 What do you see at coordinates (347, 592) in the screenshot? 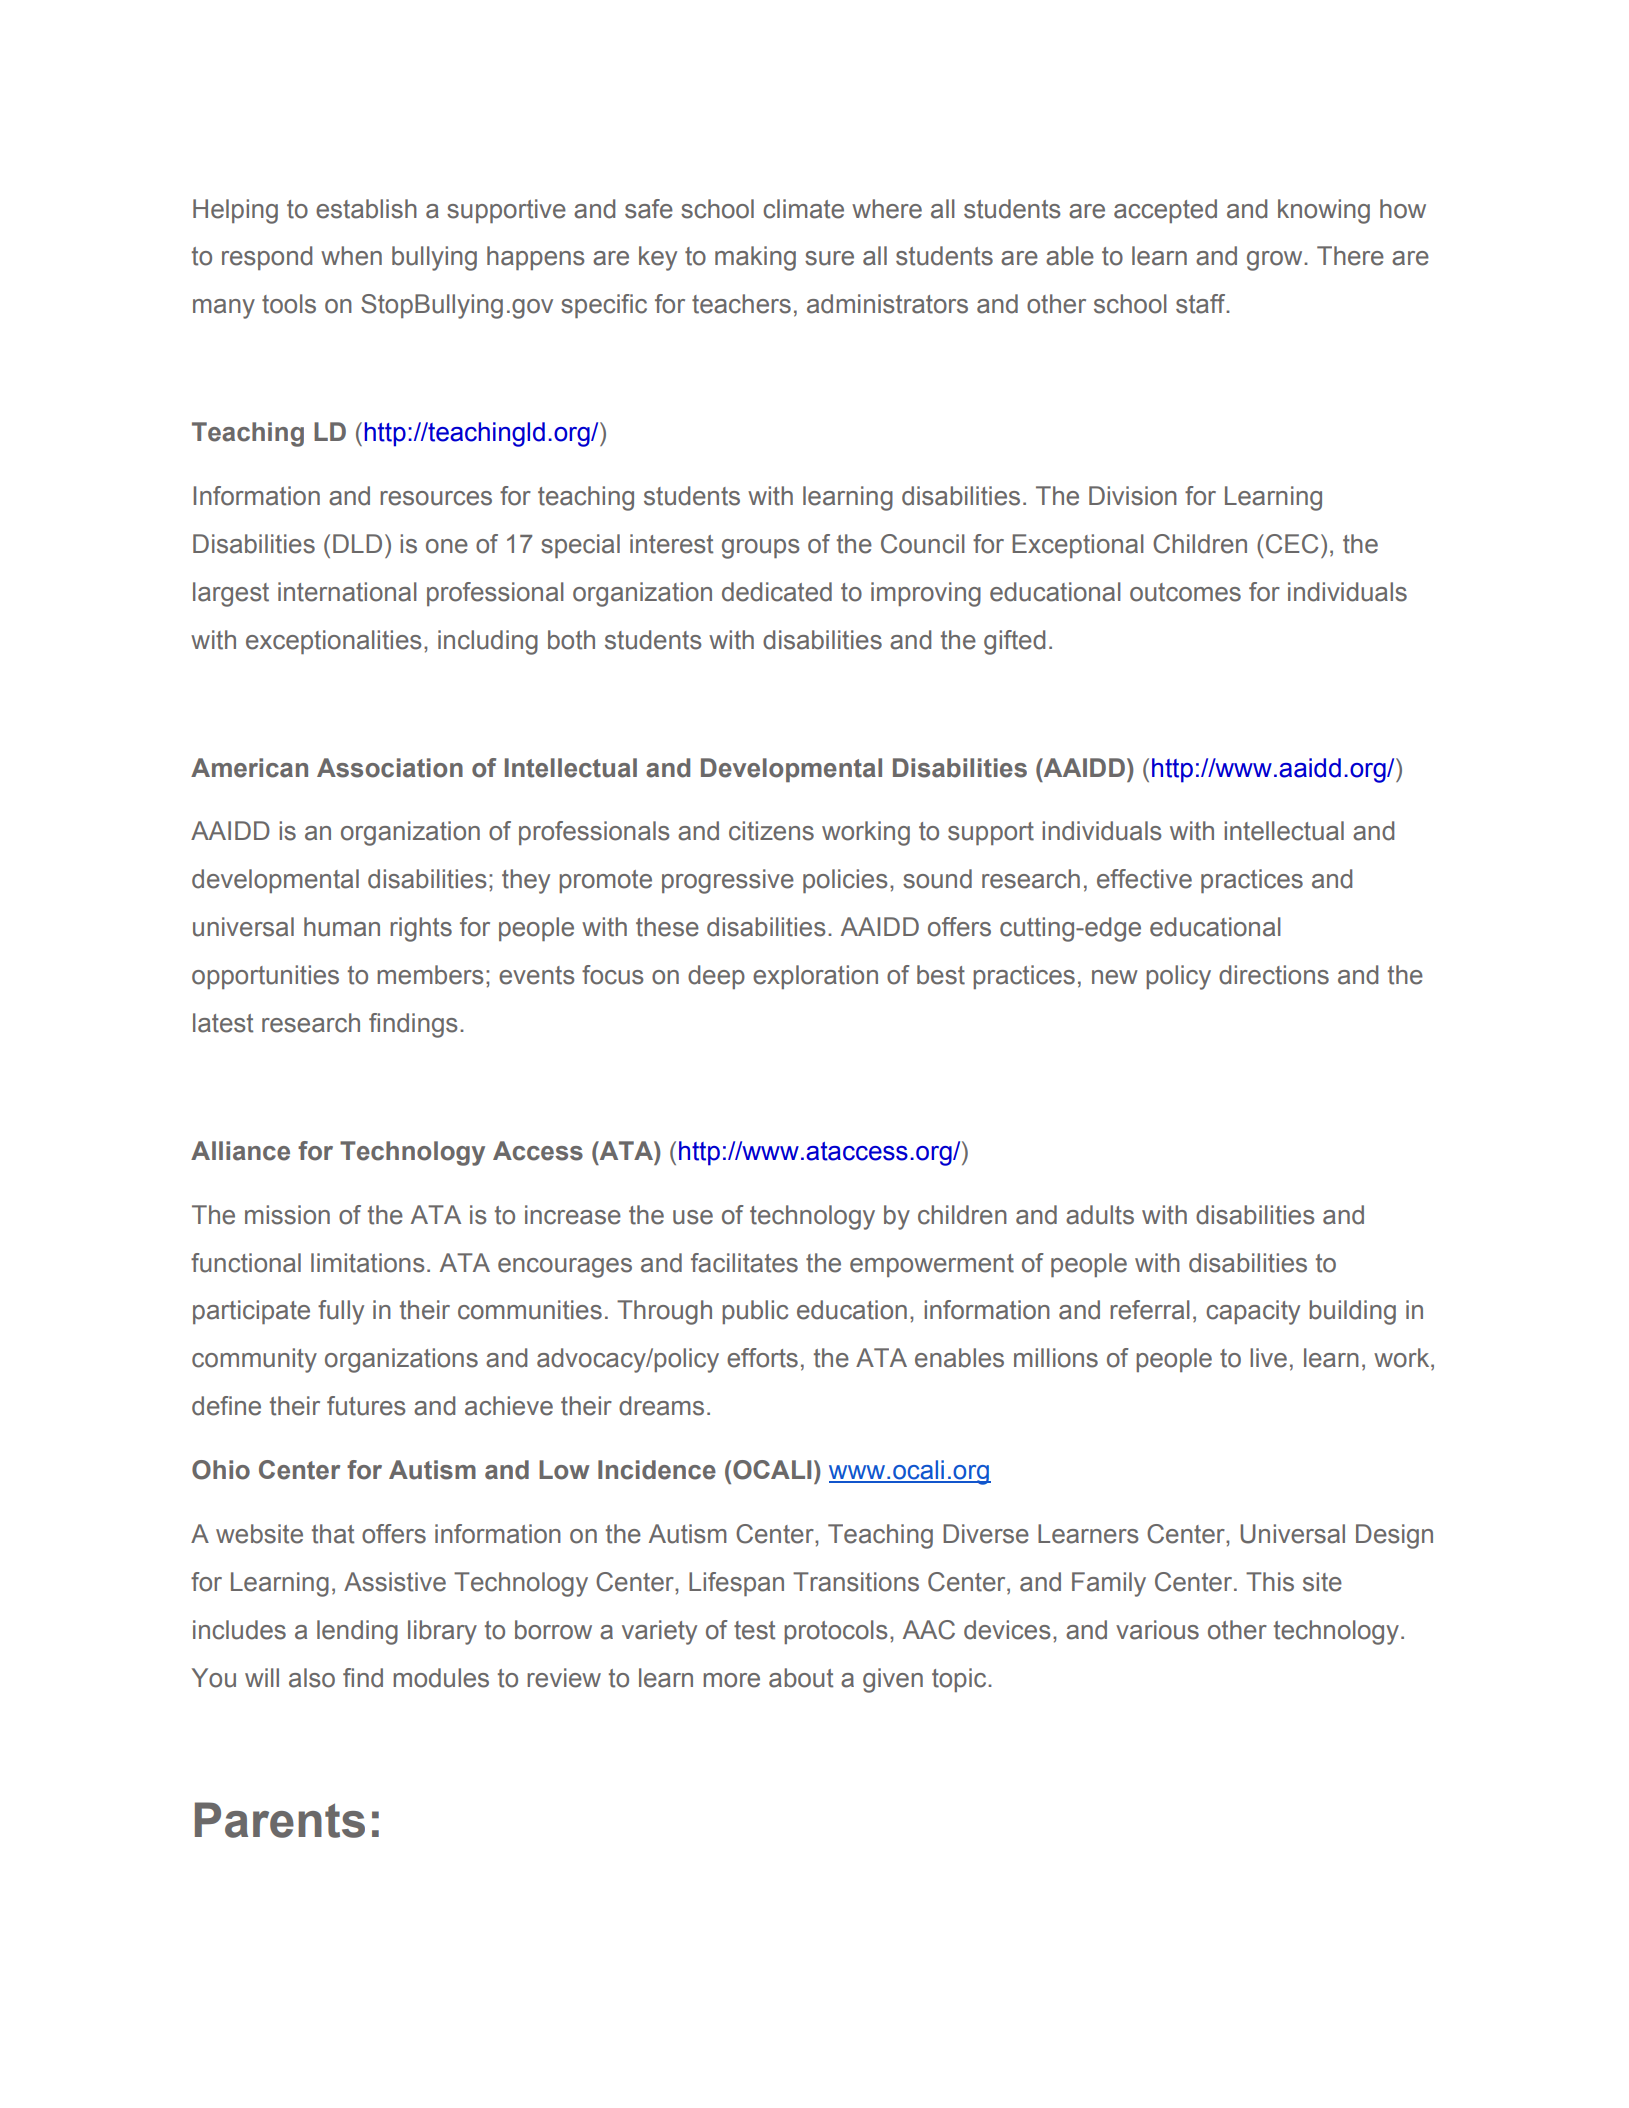
I see `international` at bounding box center [347, 592].
